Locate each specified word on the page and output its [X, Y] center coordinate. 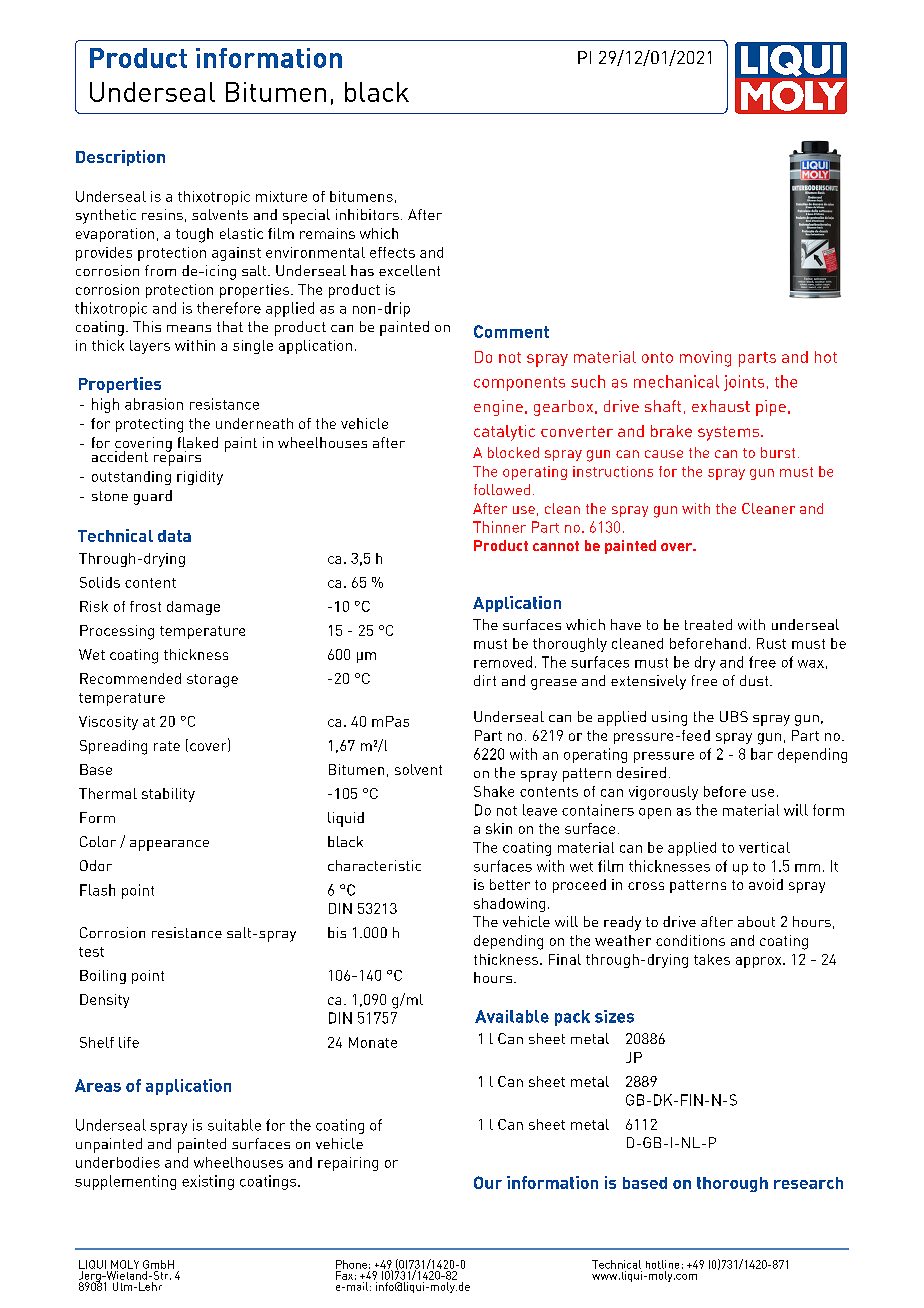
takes [712, 959]
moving [705, 359]
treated [708, 624]
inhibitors [367, 214]
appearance [169, 845]
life [129, 1042]
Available [512, 1016]
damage [193, 608]
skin [499, 828]
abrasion [154, 404]
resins [162, 214]
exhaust [721, 406]
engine [498, 408]
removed [503, 662]
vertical [764, 847]
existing [208, 1182]
